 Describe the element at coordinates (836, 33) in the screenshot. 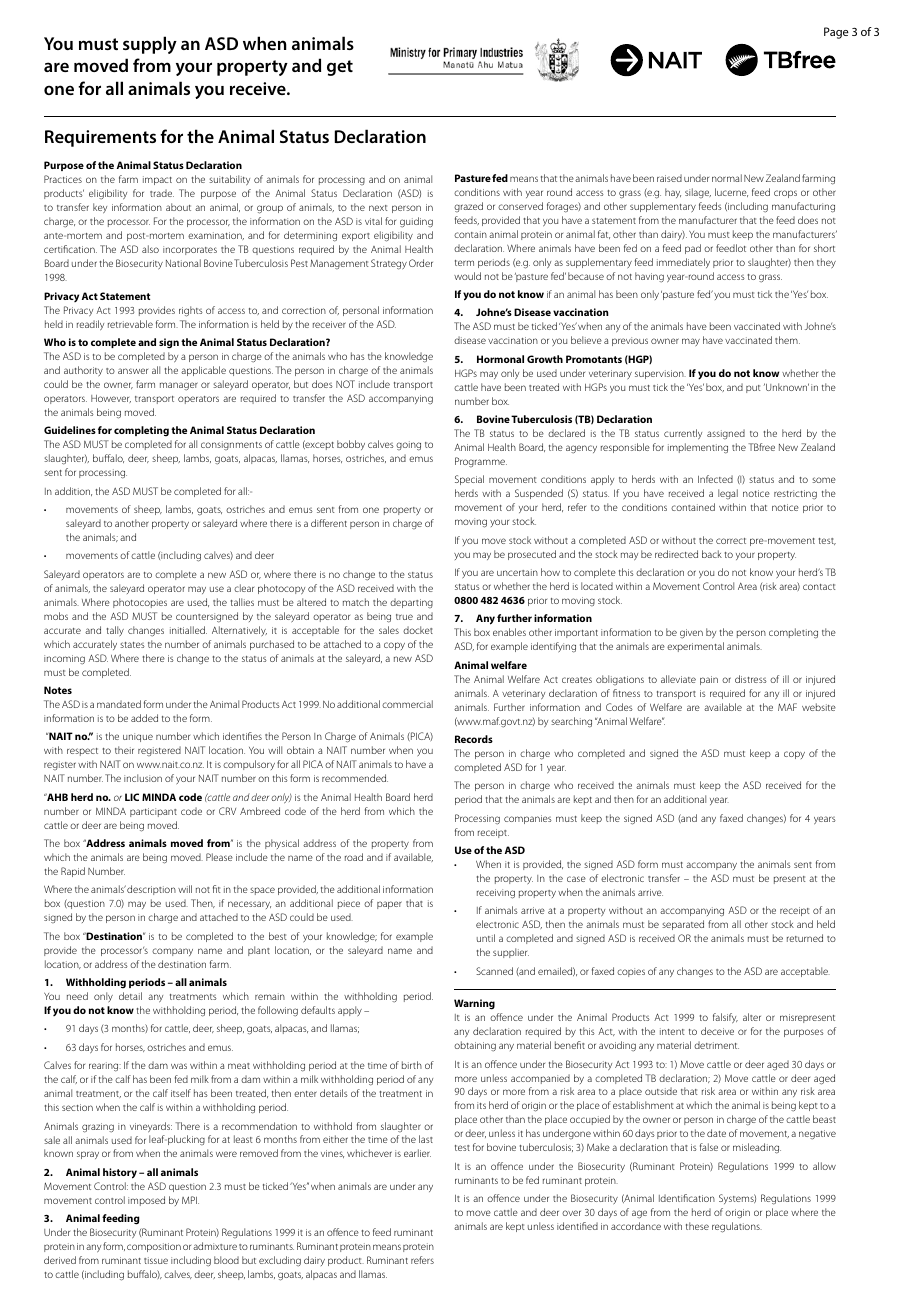

I see `Page` at that location.
